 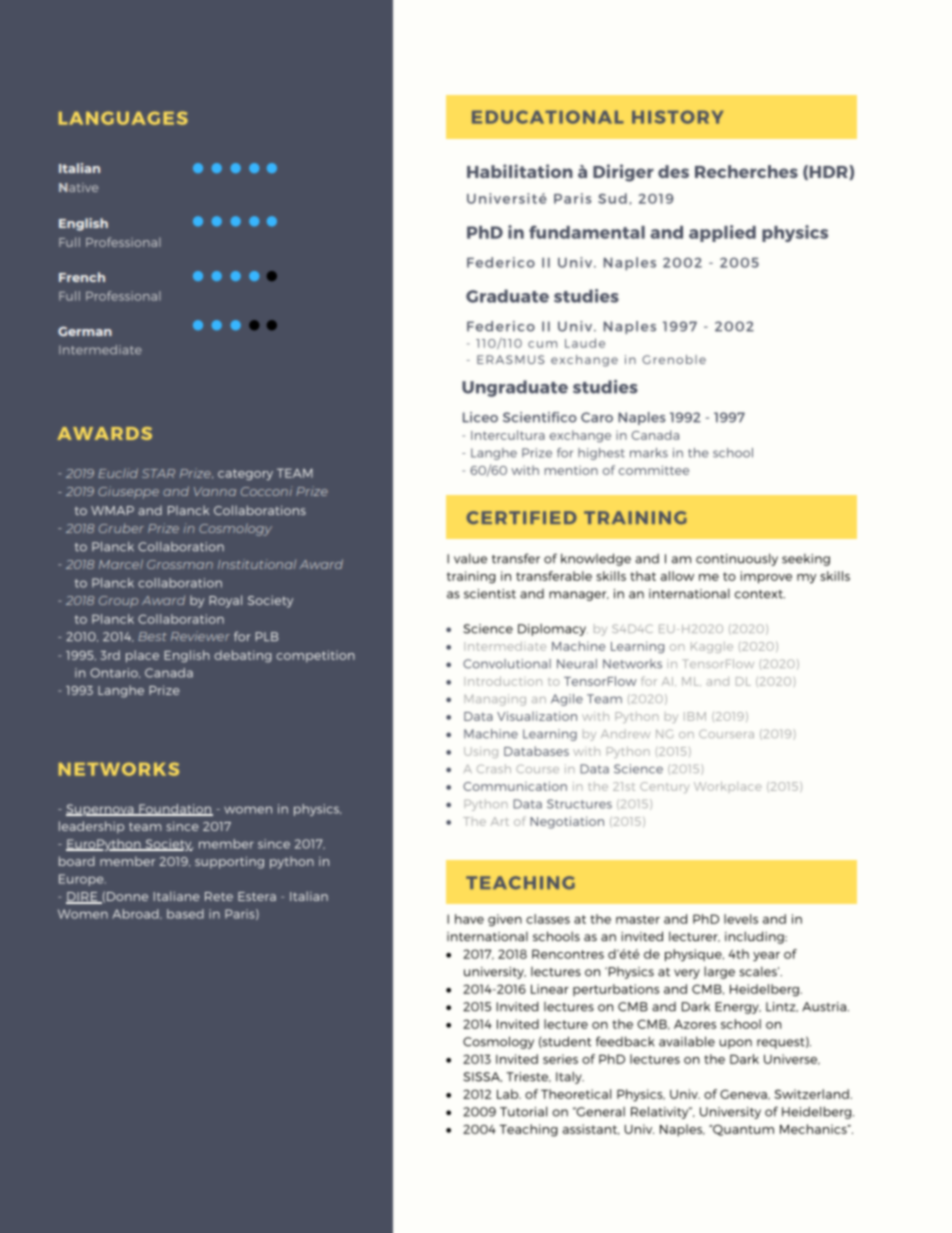 What do you see at coordinates (674, 359) in the page?
I see `Grenoble` at bounding box center [674, 359].
